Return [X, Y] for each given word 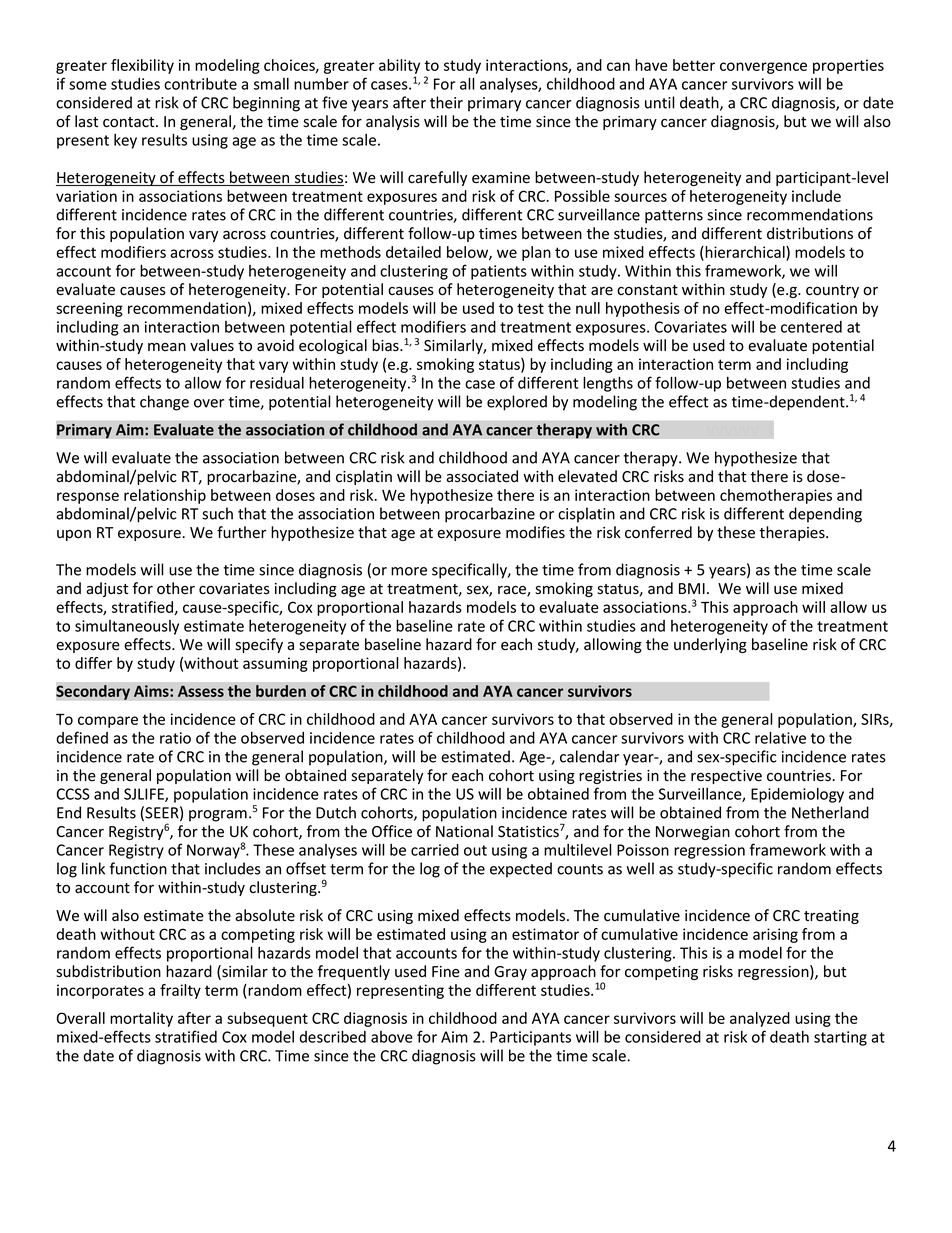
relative [780, 737]
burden [281, 691]
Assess [201, 691]
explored [517, 403]
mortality [141, 1019]
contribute [200, 84]
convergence [763, 68]
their [446, 102]
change [164, 403]
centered [811, 327]
